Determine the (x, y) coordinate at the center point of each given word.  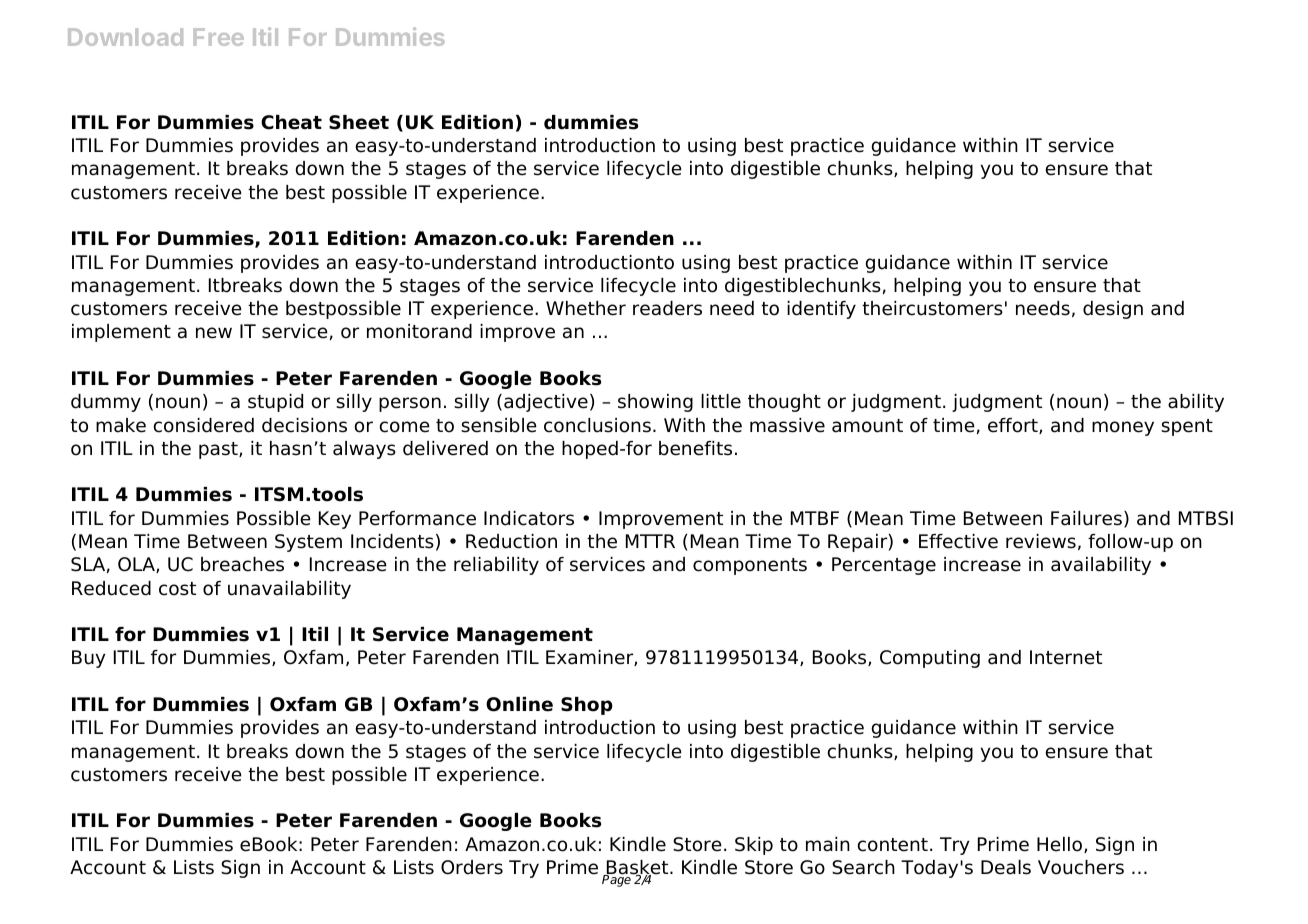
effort (1014, 426)
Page (617, 880)
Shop (587, 706)
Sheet (359, 122)
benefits (695, 448)
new (214, 333)
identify (821, 310)
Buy (89, 659)
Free (219, 37)
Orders (472, 867)
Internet (1066, 657)
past (219, 450)
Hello (1061, 845)
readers (667, 308)
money (1123, 428)
